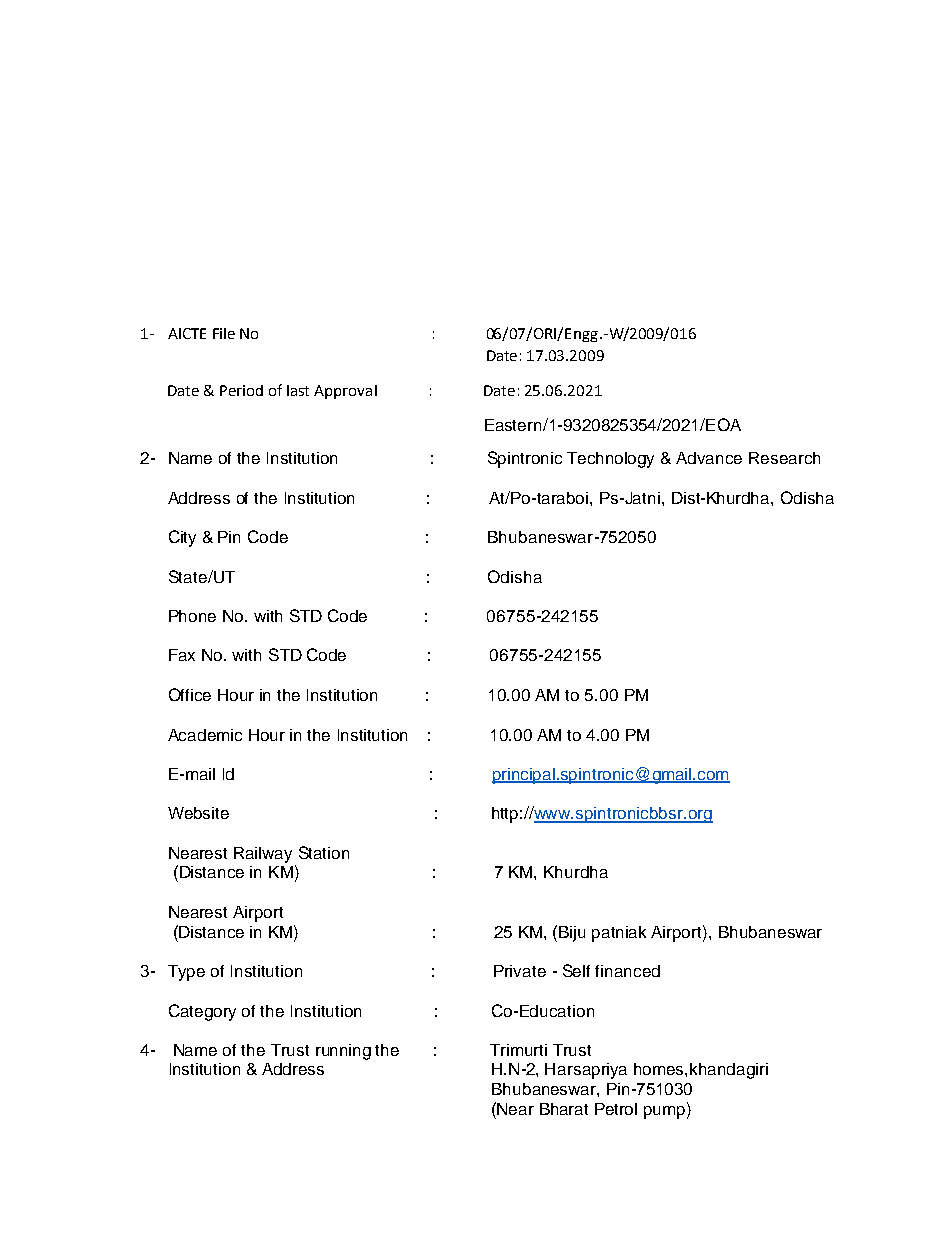 The height and width of the screenshot is (1233, 952). What do you see at coordinates (627, 971) in the screenshot?
I see `financed` at bounding box center [627, 971].
